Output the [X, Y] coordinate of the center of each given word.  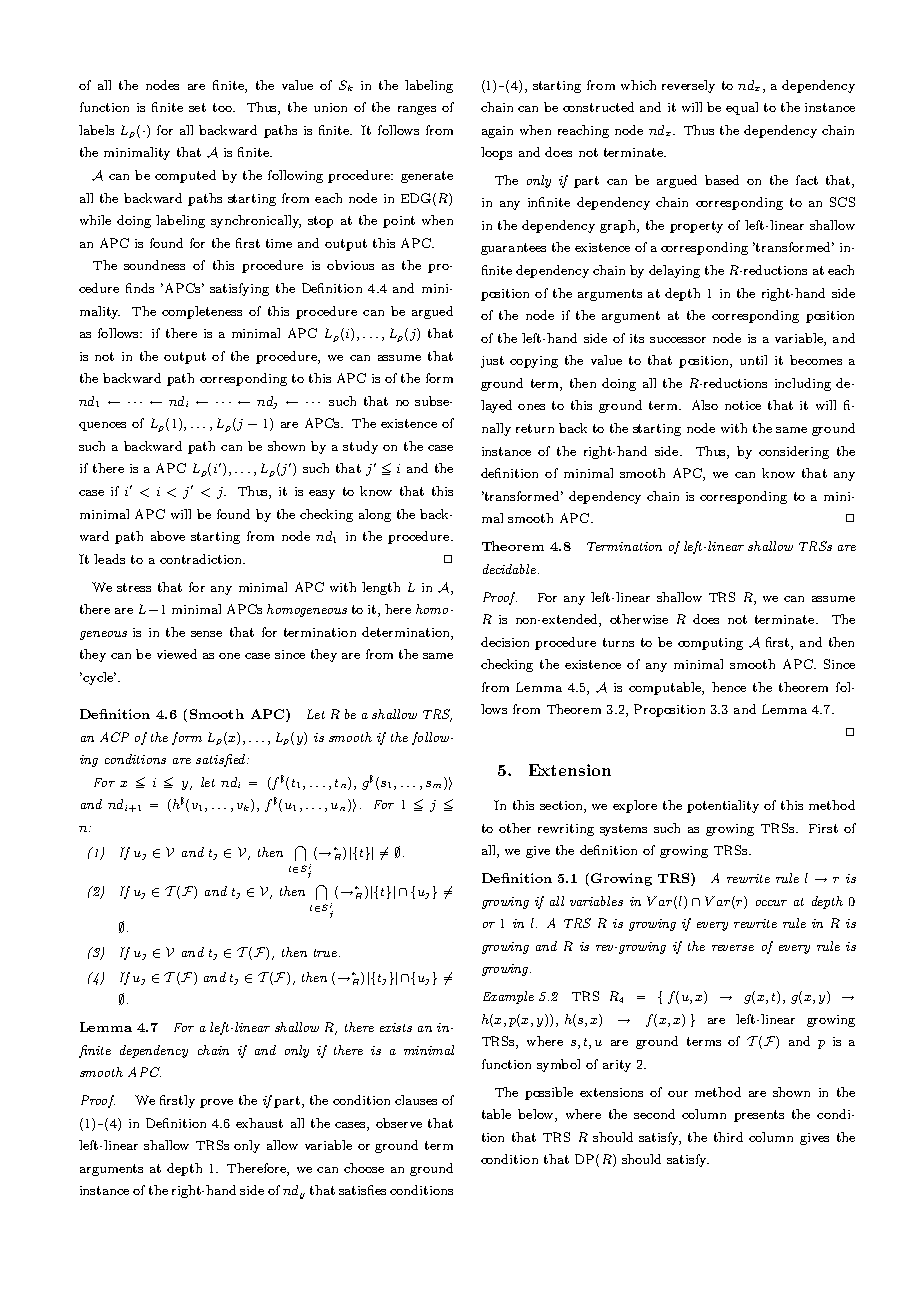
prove [216, 1103]
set [197, 107]
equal [742, 108]
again [497, 132]
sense [206, 634]
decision [505, 642]
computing [710, 644]
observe [399, 1123]
